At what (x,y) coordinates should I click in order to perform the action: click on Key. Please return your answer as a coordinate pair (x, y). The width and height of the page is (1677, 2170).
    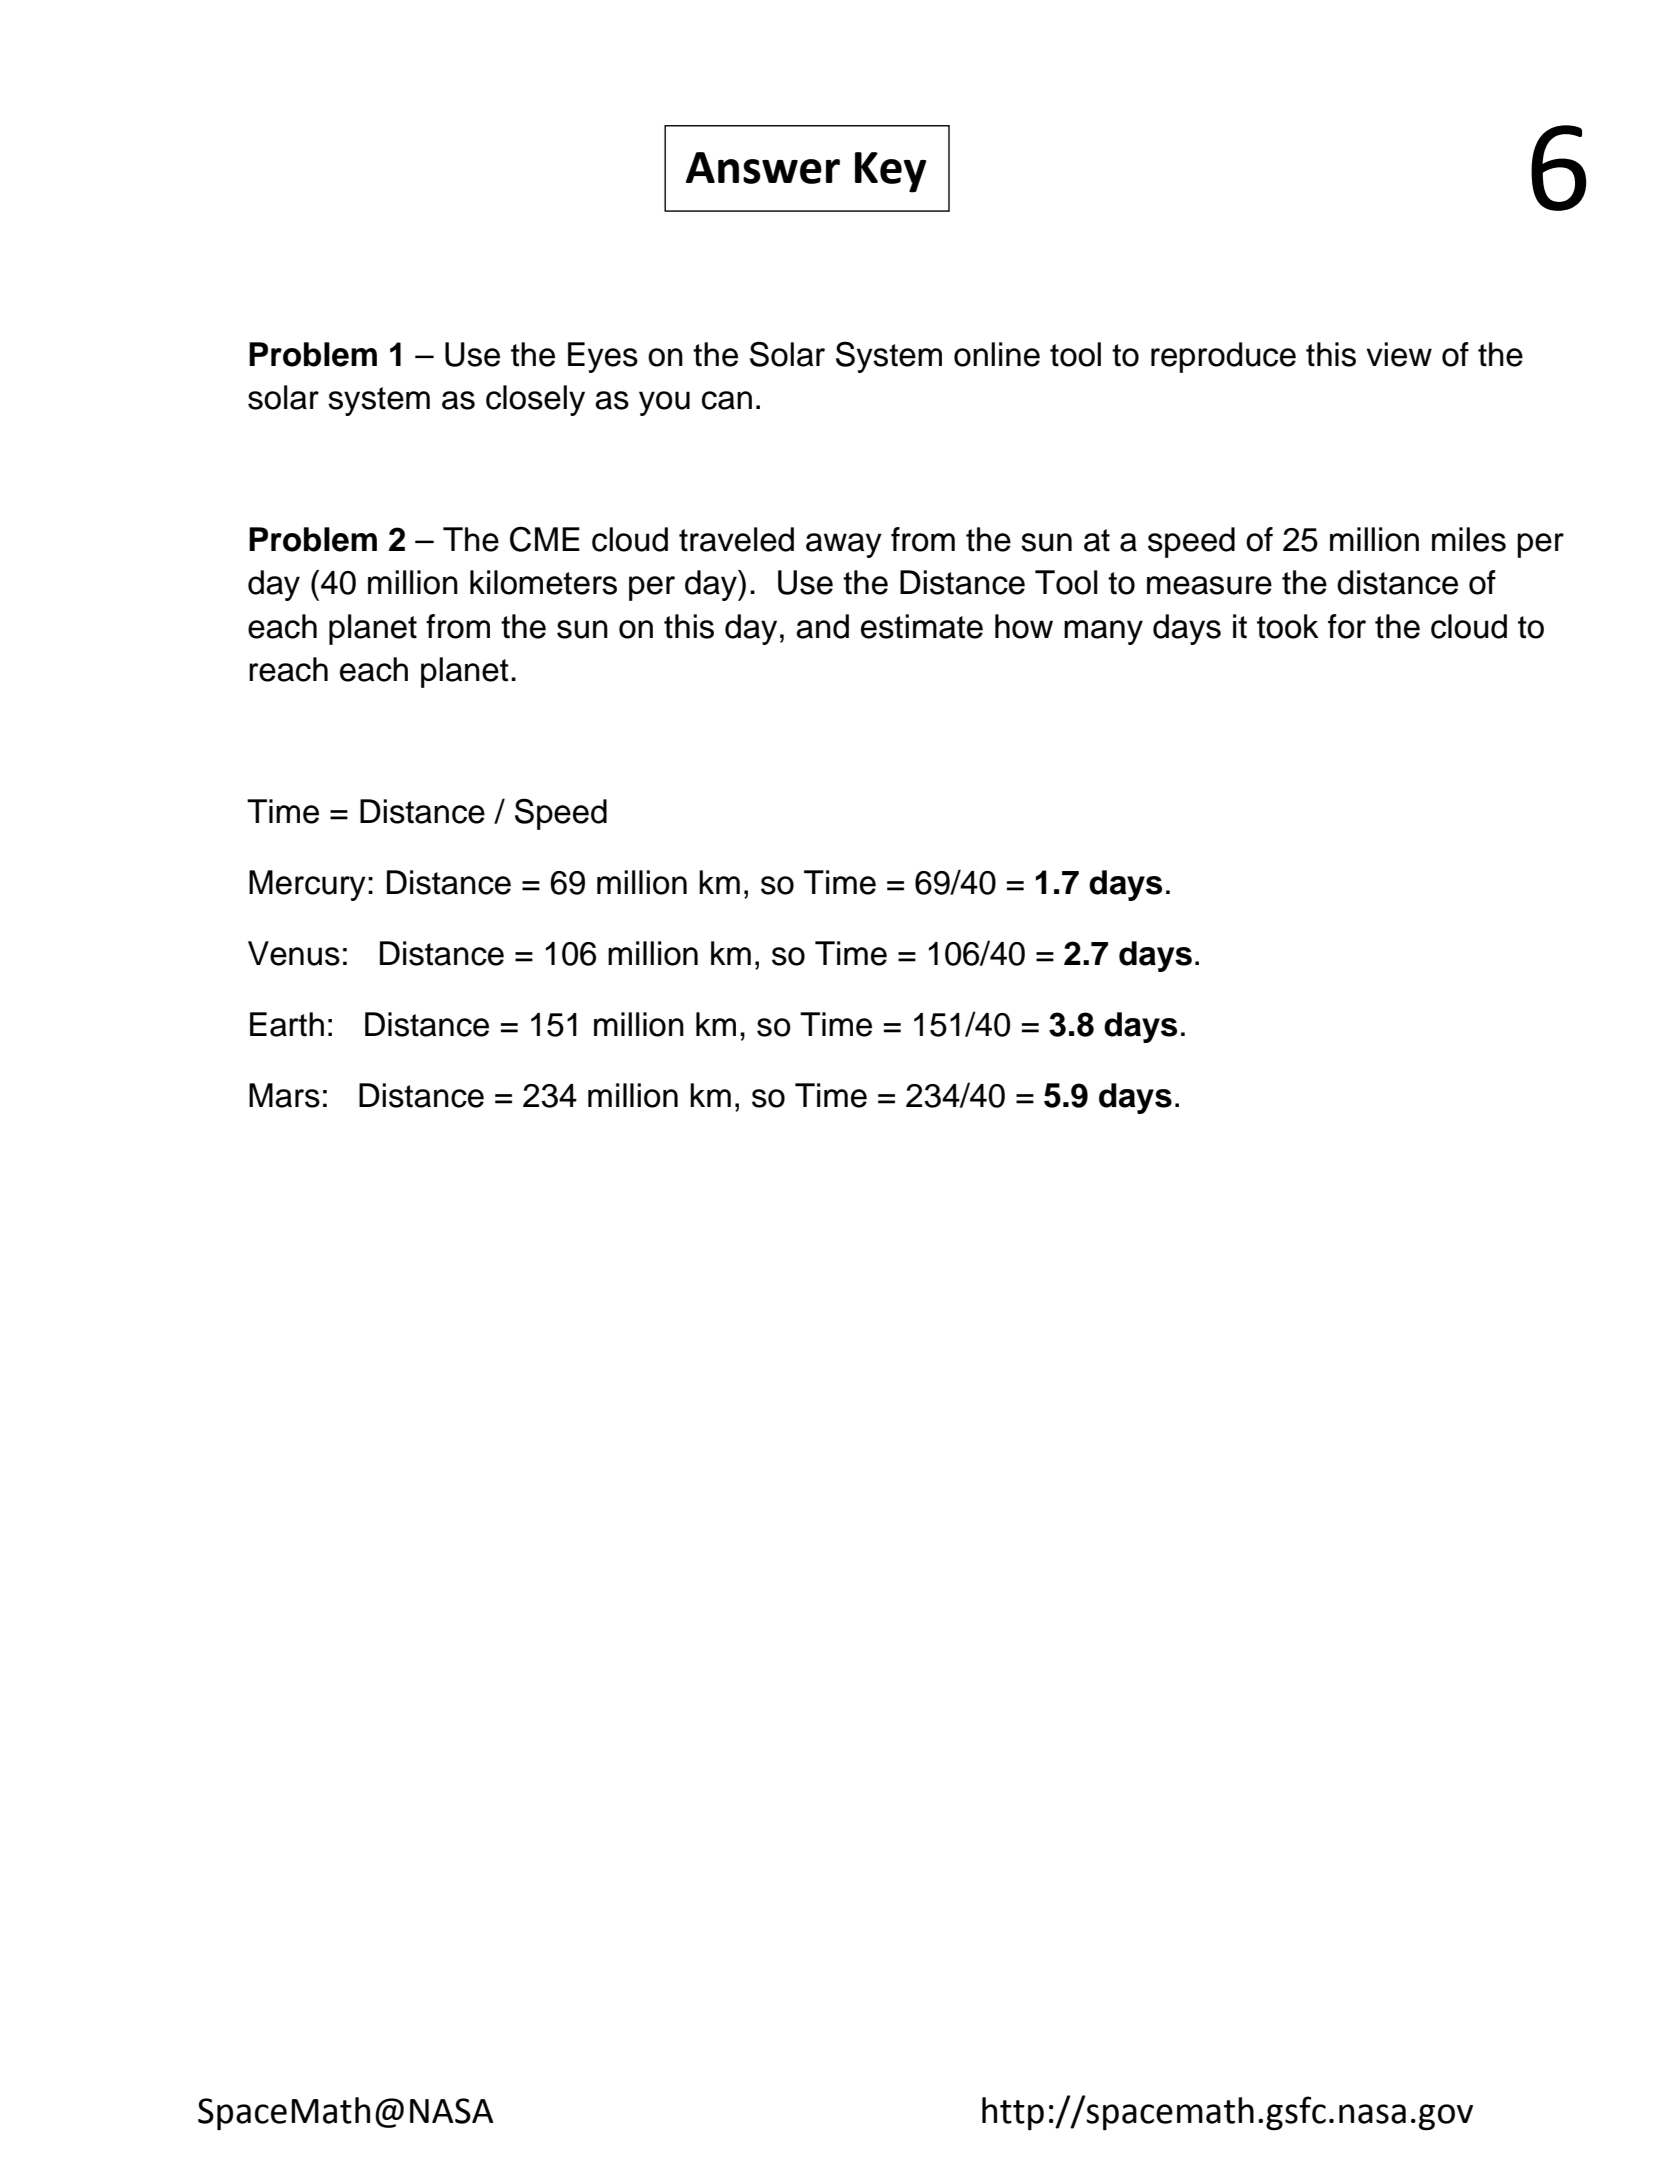
    Looking at the image, I should click on (891, 172).
